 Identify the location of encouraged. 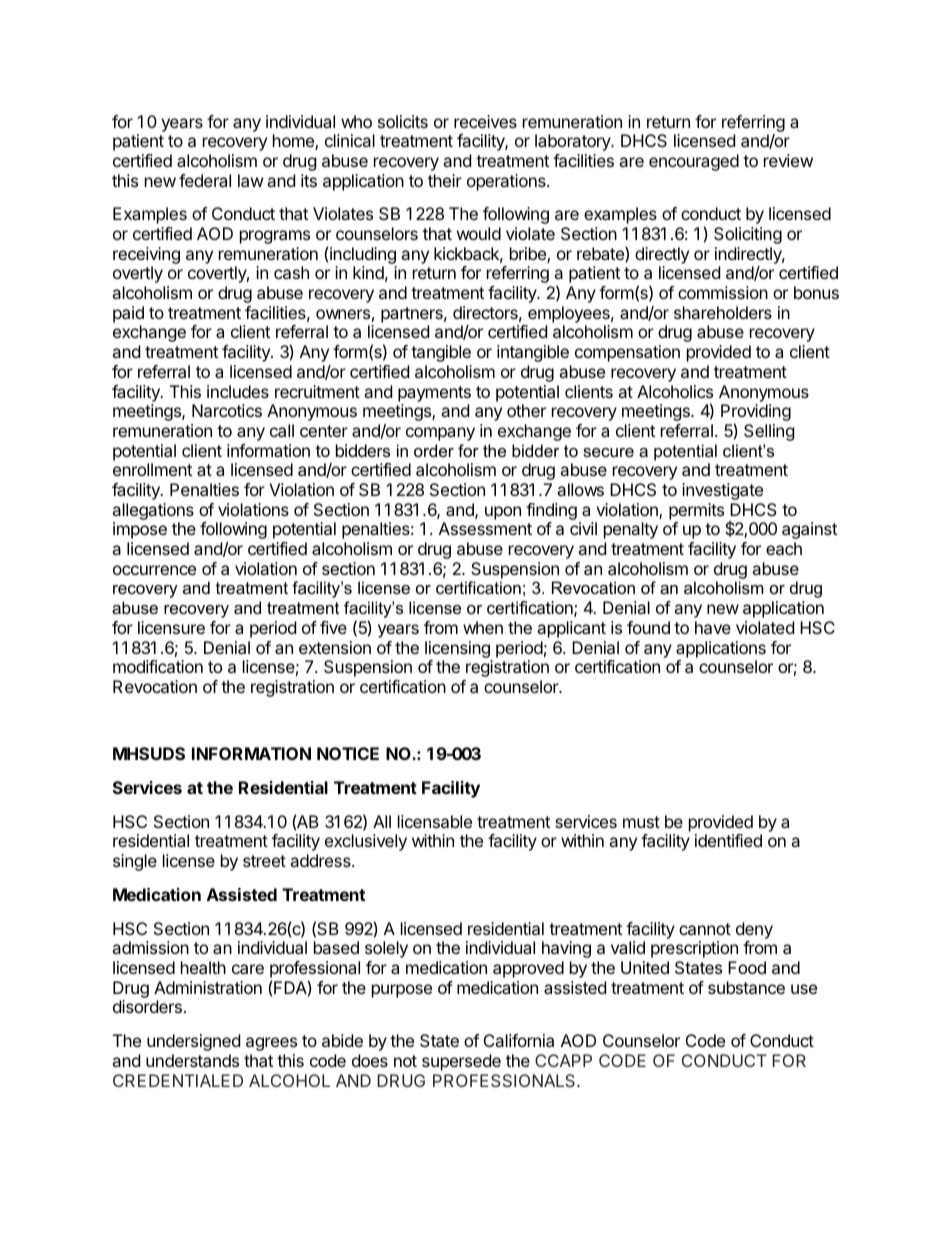
(694, 162).
